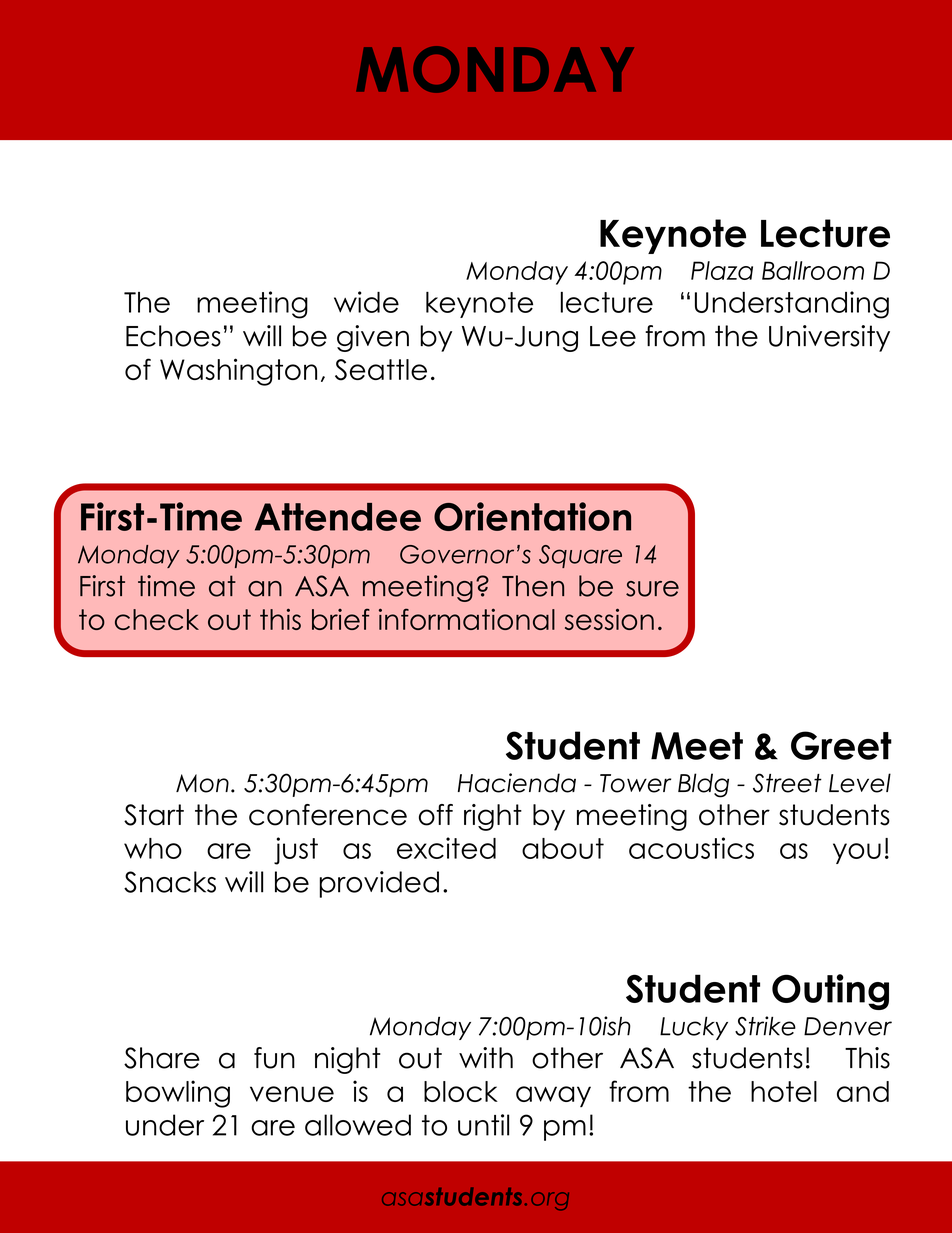 This image has height=1233, width=952. I want to click on away, so click(553, 1096).
